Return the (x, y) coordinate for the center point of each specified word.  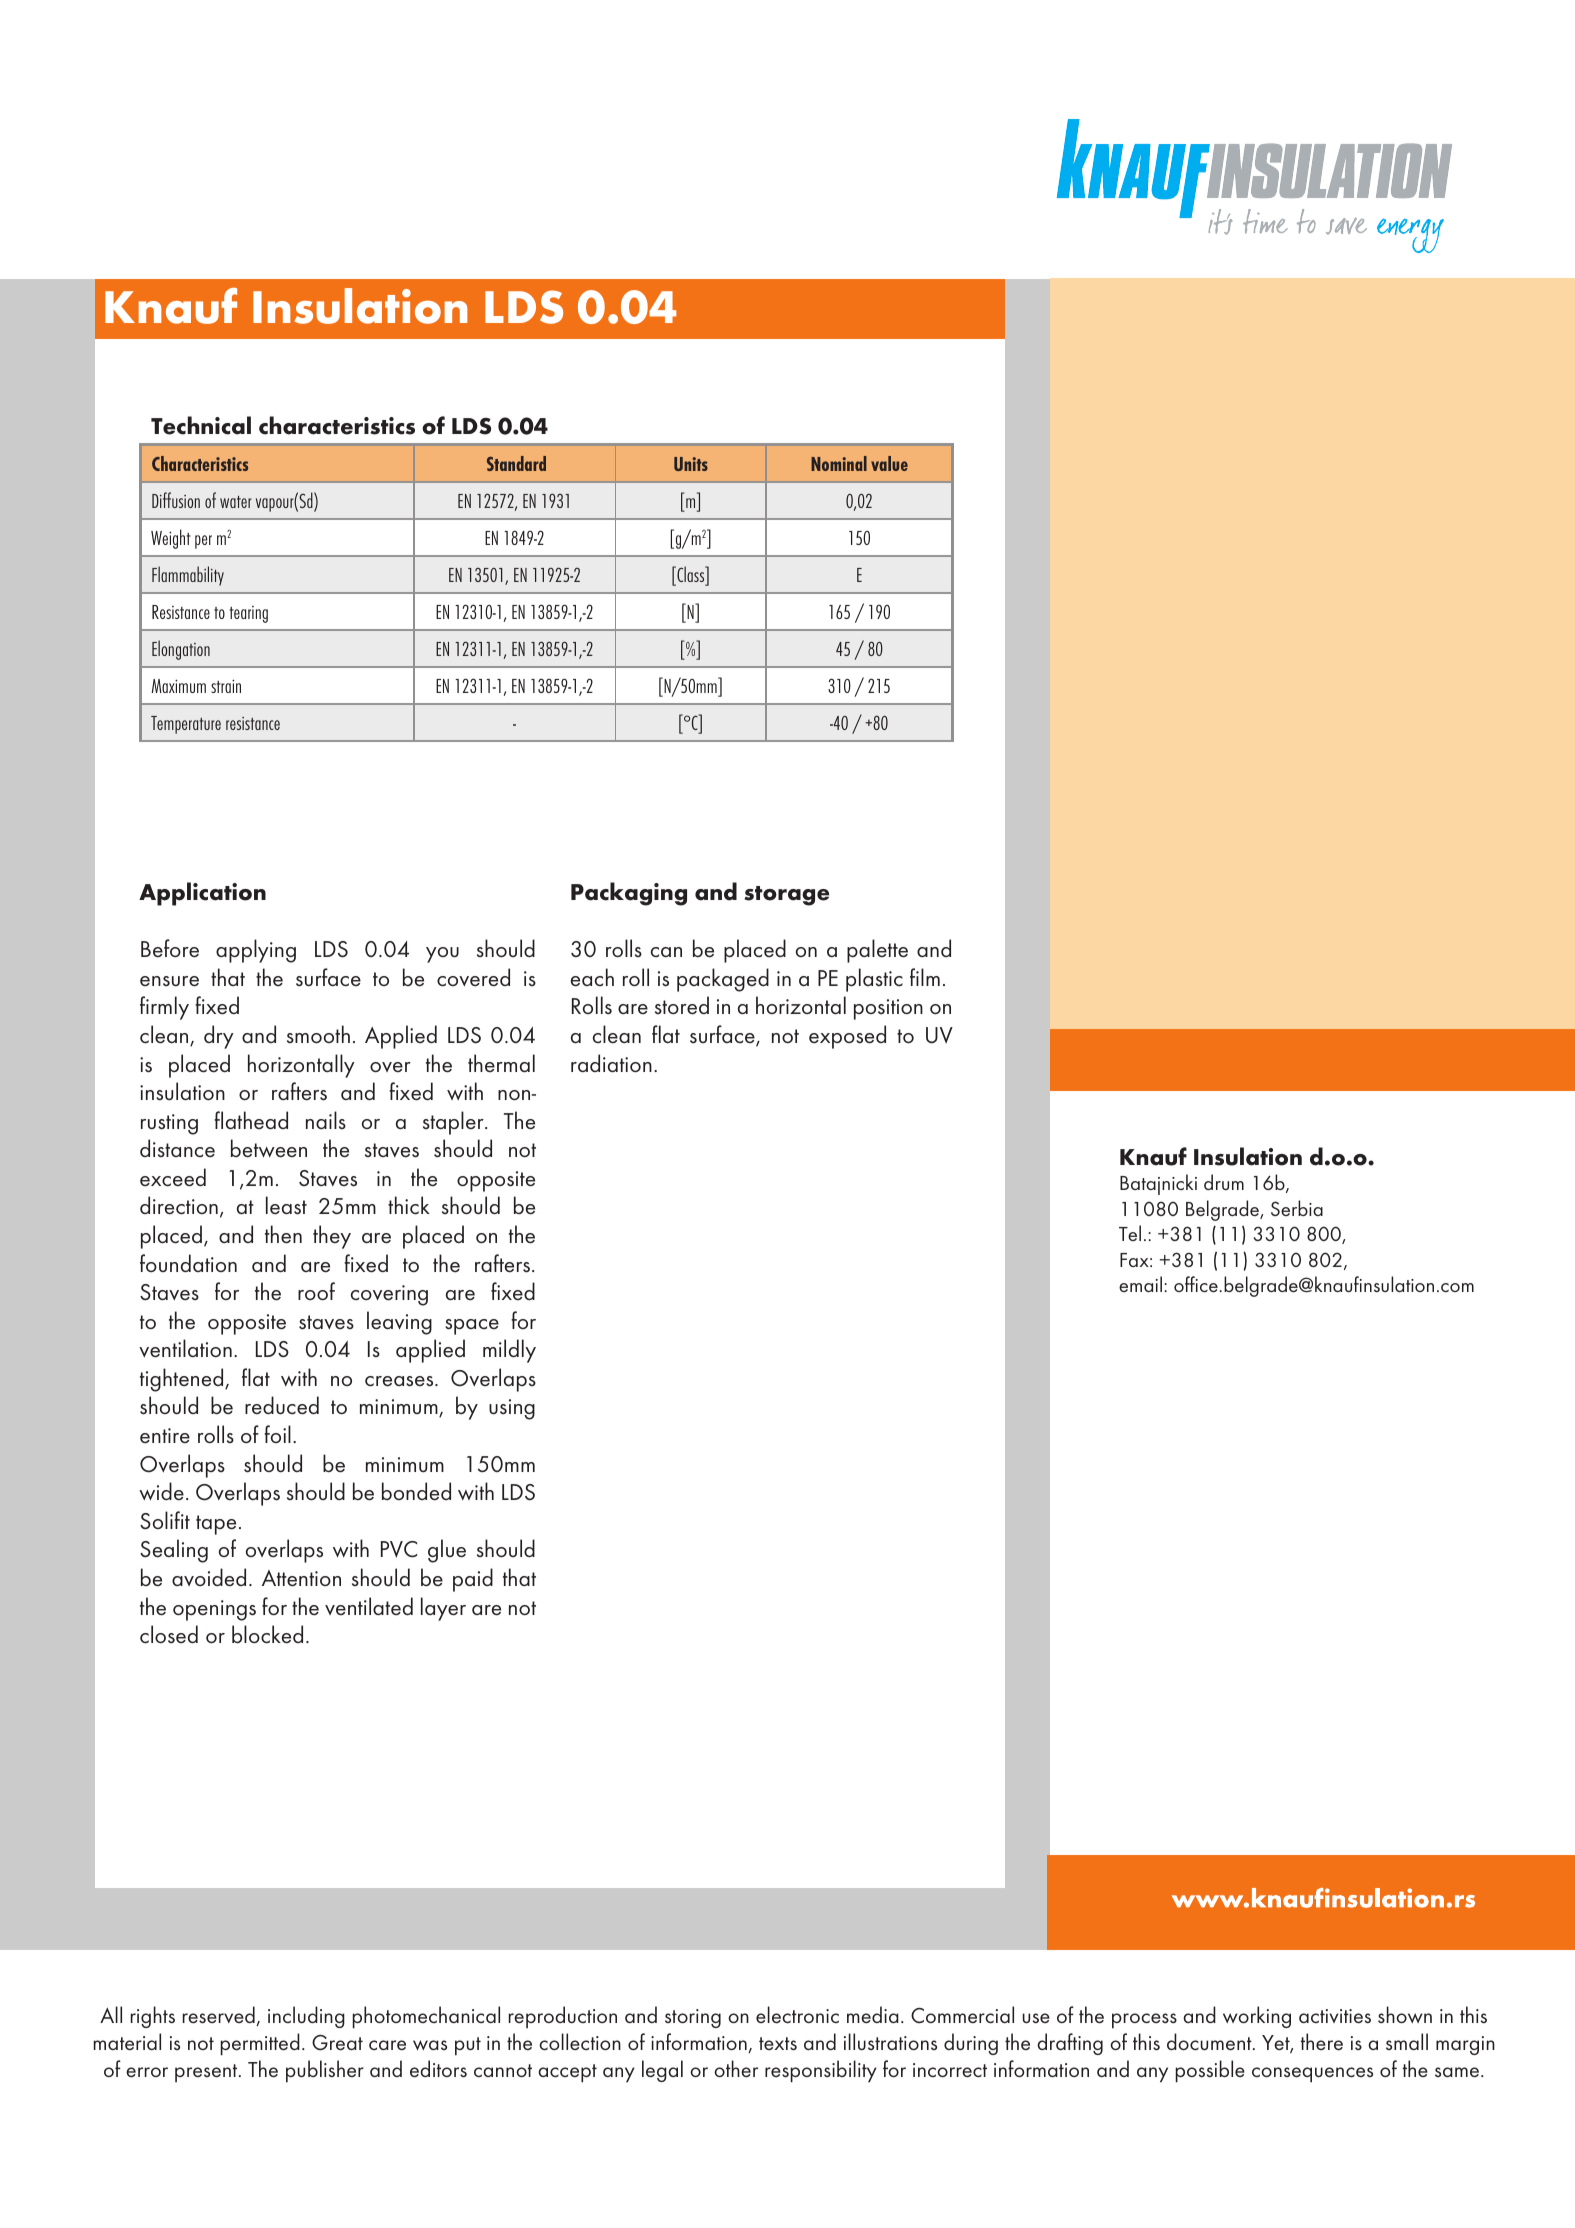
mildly (509, 1351)
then (283, 1234)
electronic (797, 2015)
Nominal (839, 463)
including (306, 2017)
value (889, 463)
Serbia (1297, 1208)
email (1140, 1284)
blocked (267, 1634)
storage (786, 896)
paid (473, 1580)
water (236, 502)
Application (202, 894)
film (925, 977)
